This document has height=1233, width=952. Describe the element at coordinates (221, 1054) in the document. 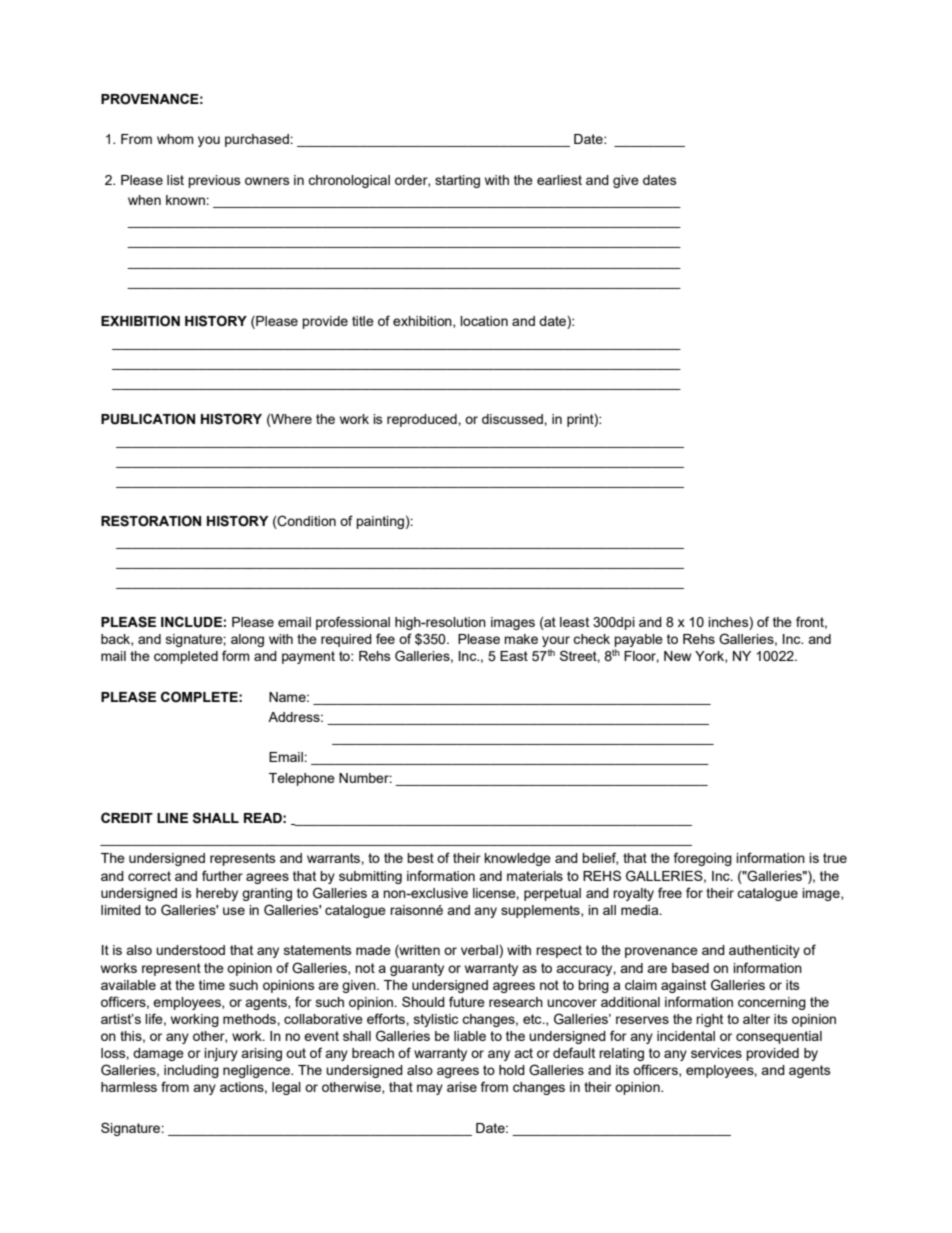

I see `injury` at that location.
